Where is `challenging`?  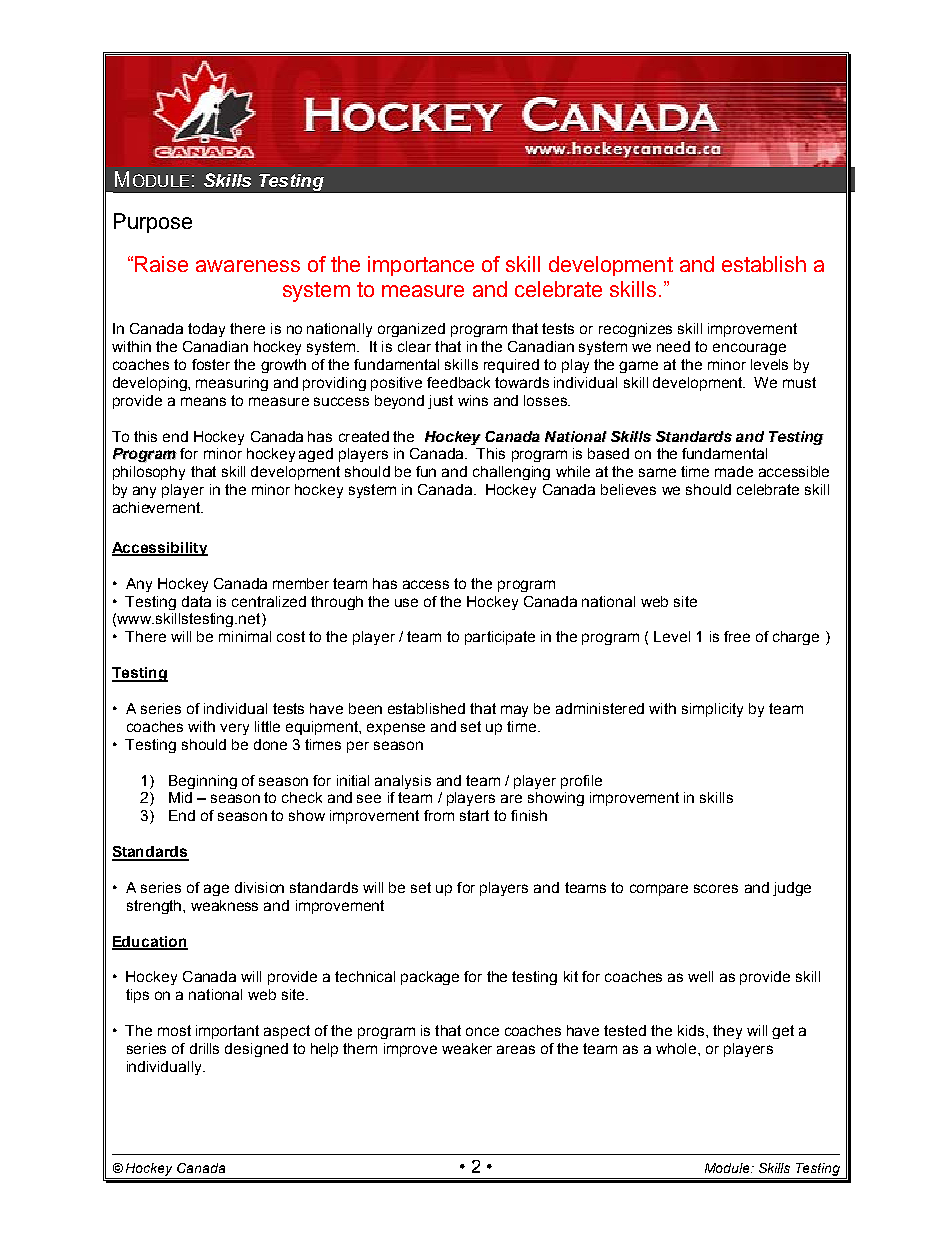 challenging is located at coordinates (511, 473).
